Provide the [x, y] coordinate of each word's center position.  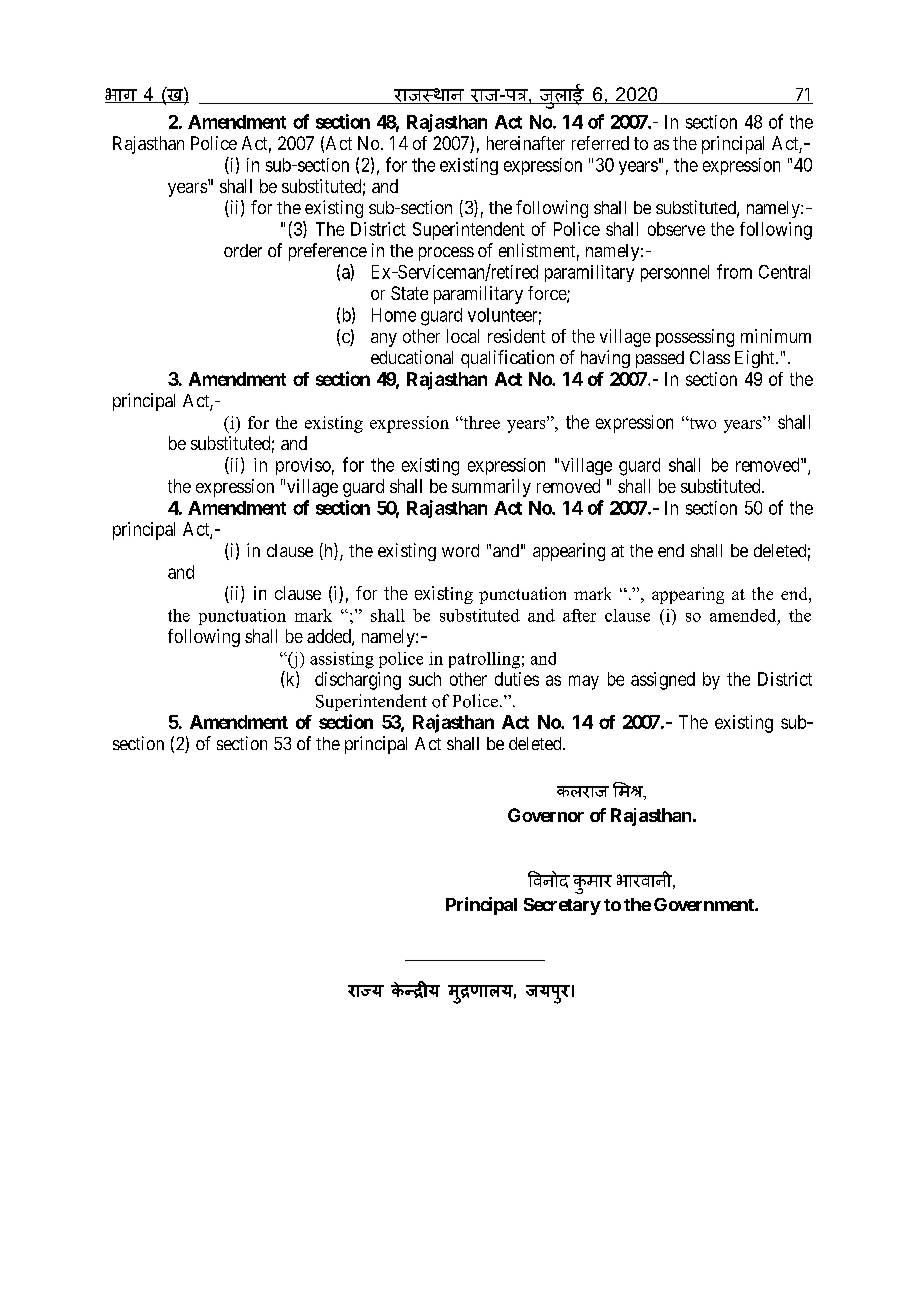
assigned [663, 681]
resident [516, 336]
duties [517, 679]
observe [676, 229]
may [584, 682]
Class [710, 357]
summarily [491, 488]
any [384, 340]
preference [328, 252]
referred [600, 143]
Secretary [562, 906]
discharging [358, 681]
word [460, 550]
